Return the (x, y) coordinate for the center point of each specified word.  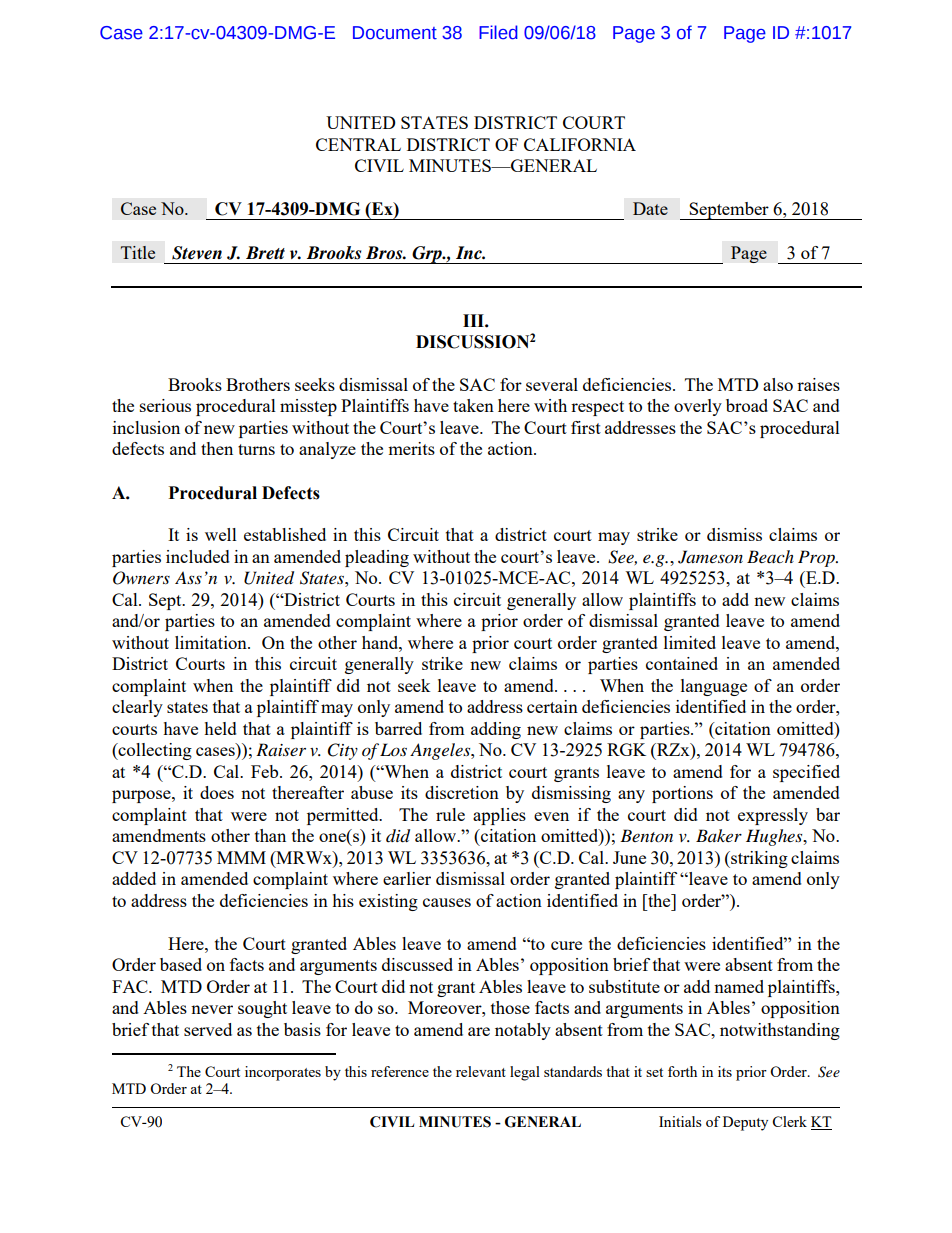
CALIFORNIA (580, 144)
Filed (498, 32)
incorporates (283, 1073)
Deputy (745, 1123)
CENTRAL (358, 144)
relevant (481, 1071)
